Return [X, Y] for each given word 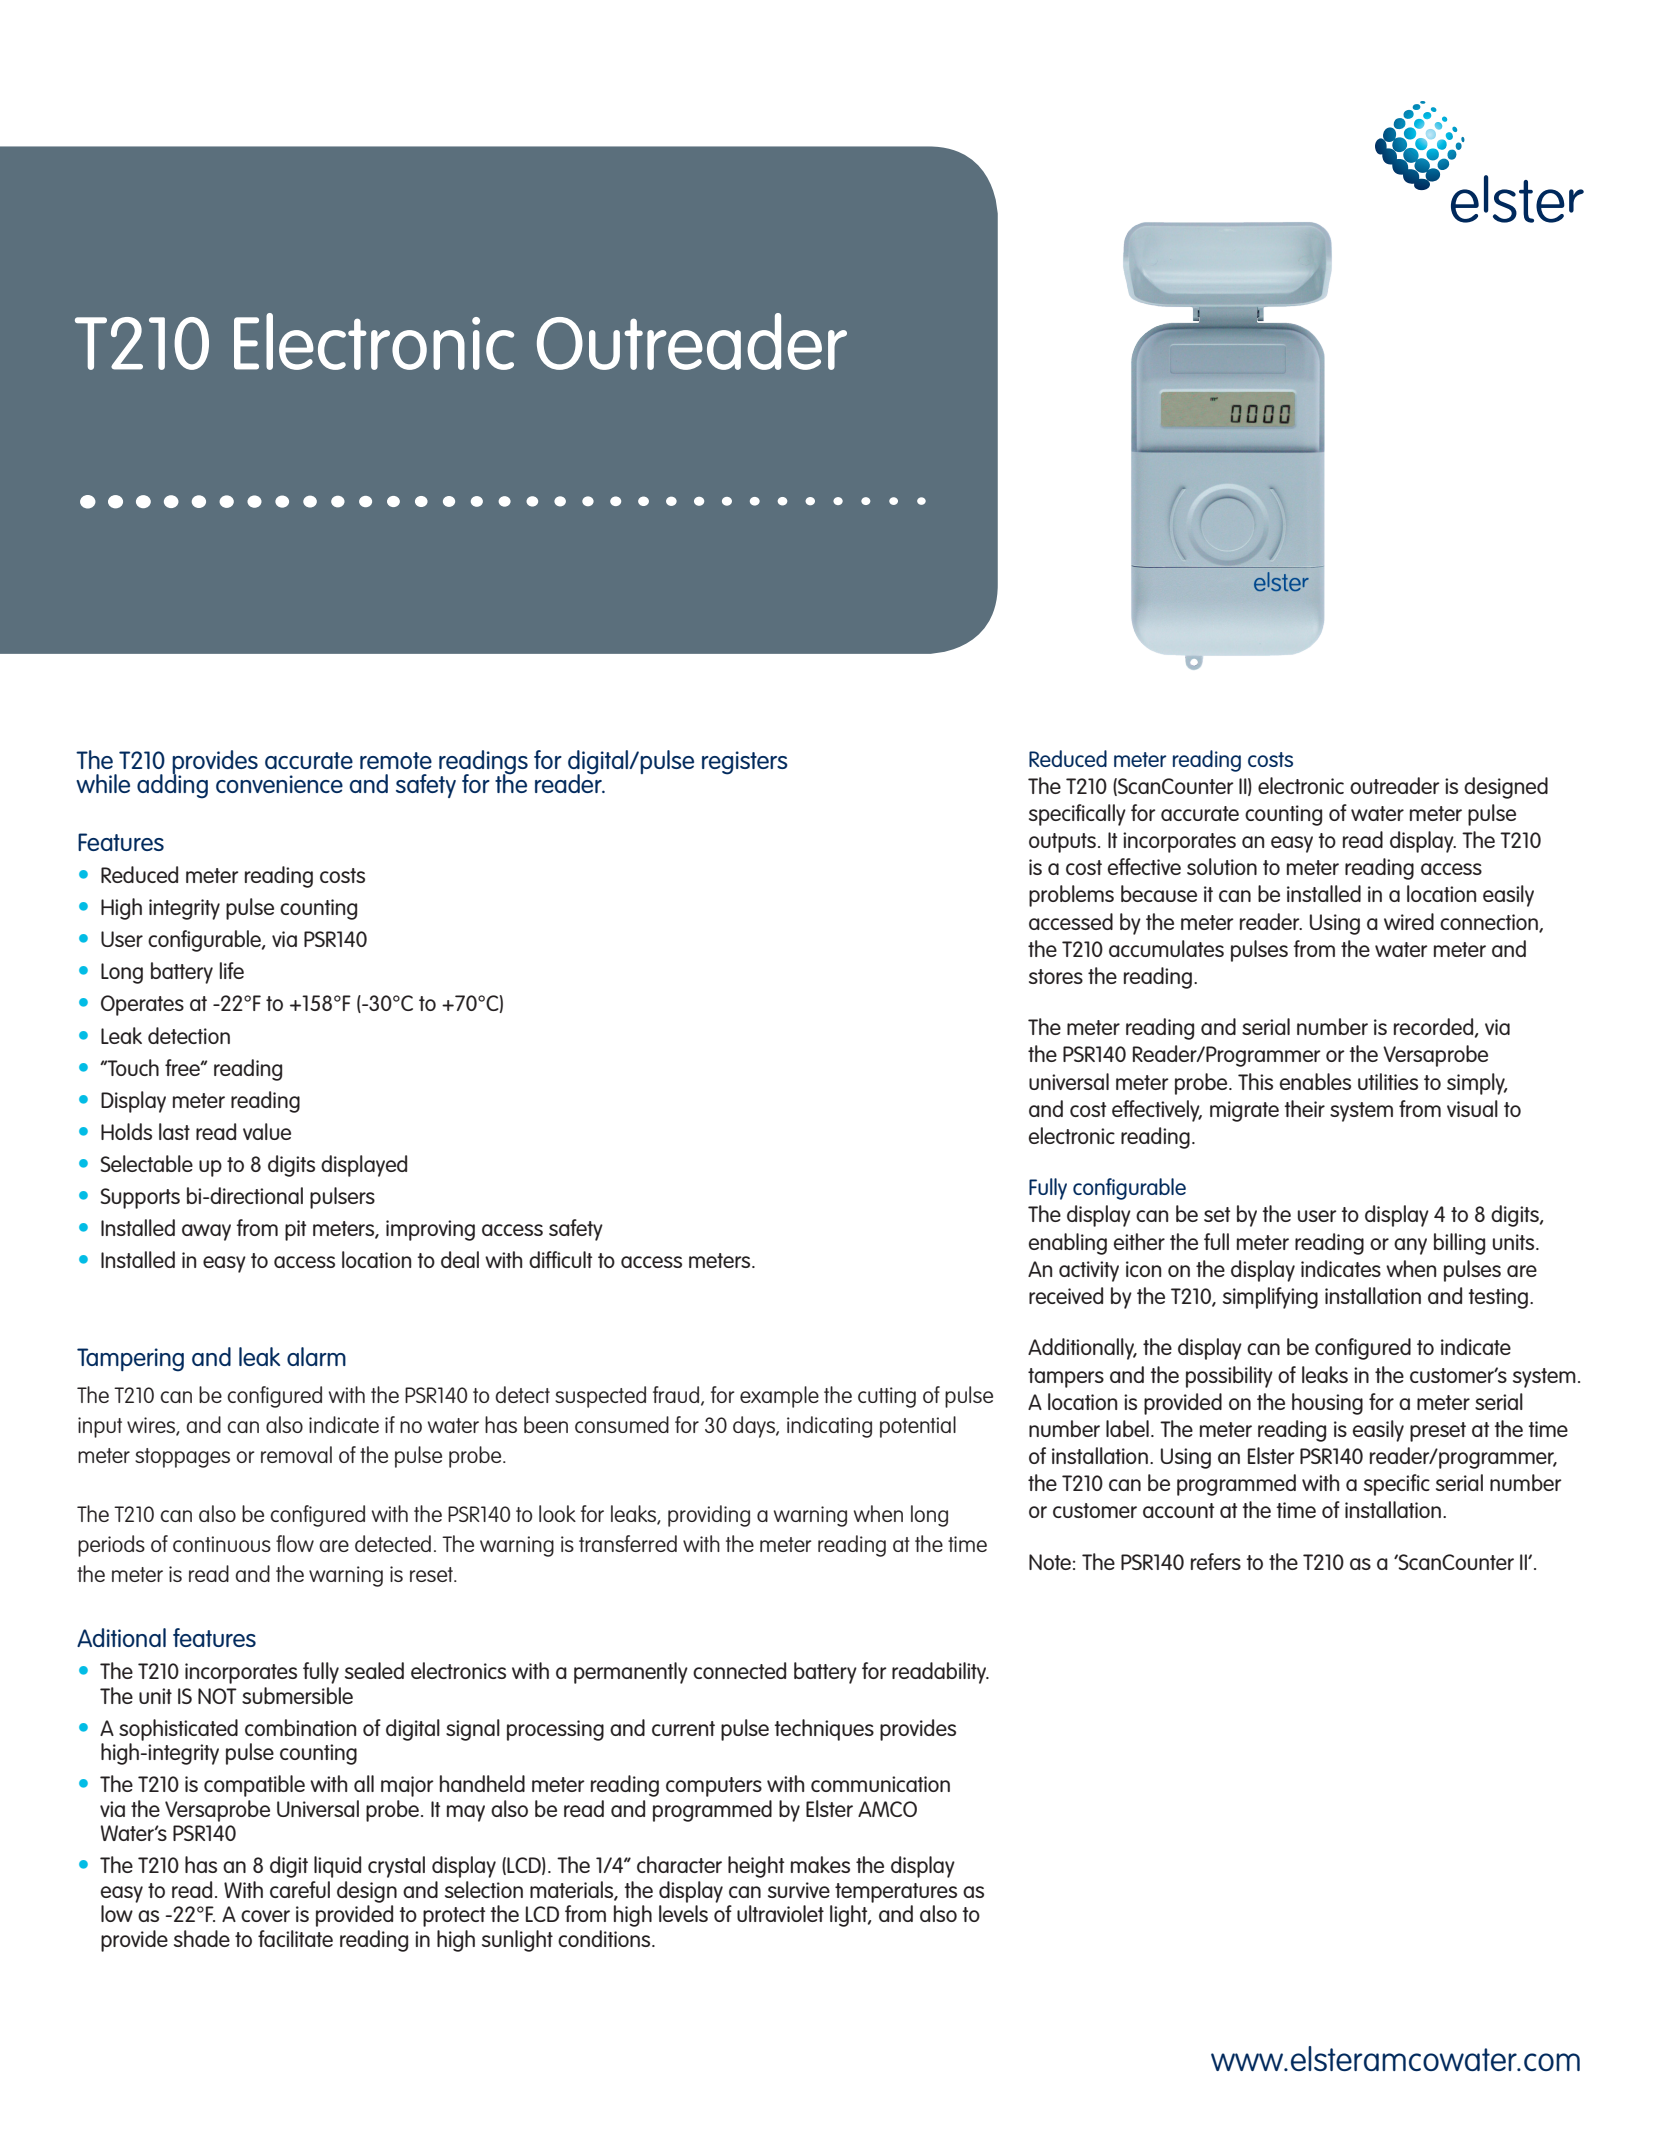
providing [709, 1516]
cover [265, 1916]
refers [1216, 1561]
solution [1222, 866]
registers [745, 763]
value [267, 1131]
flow [295, 1543]
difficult [561, 1259]
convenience [279, 784]
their [1304, 1108]
